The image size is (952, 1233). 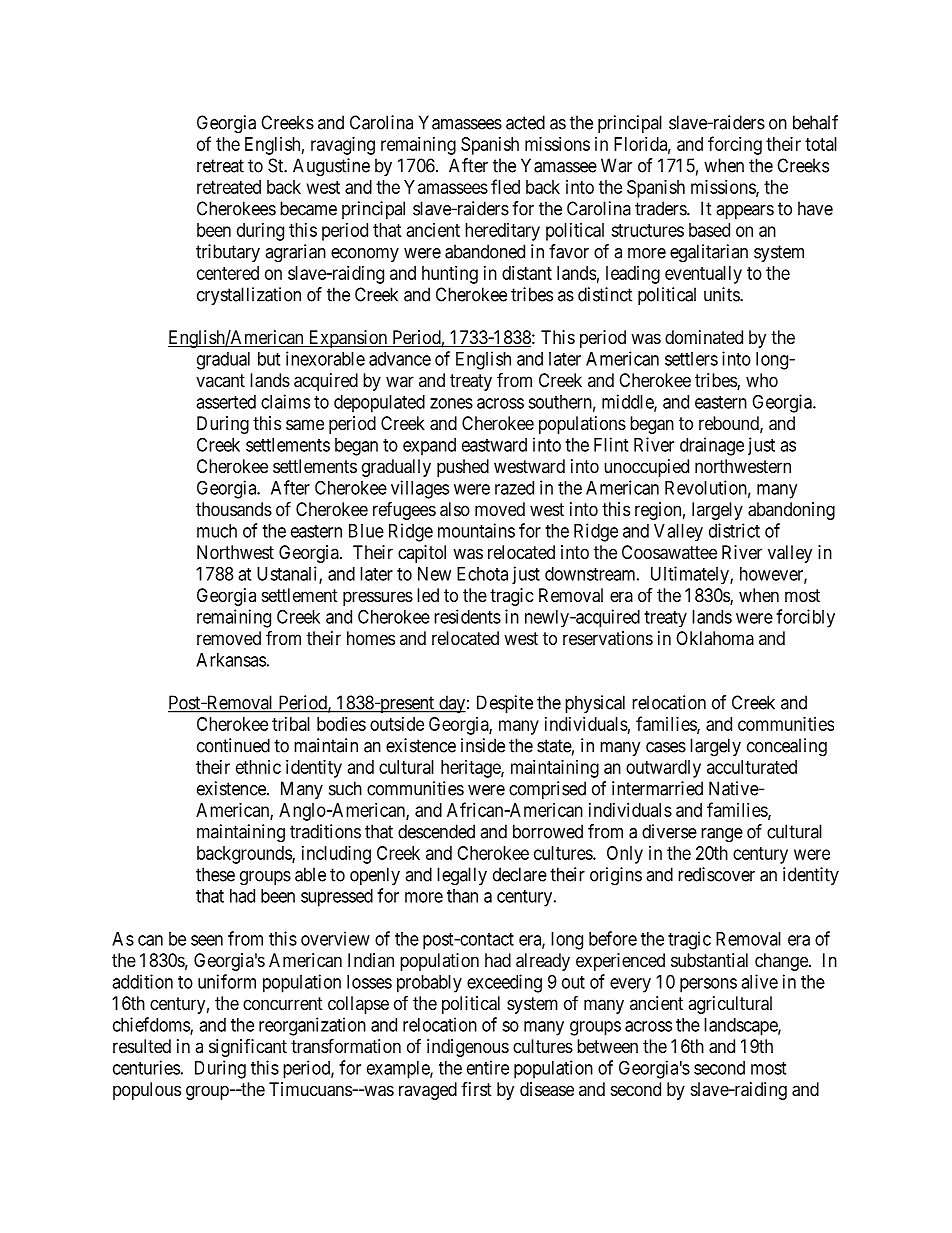 What do you see at coordinates (248, 1048) in the image?
I see `significant` at bounding box center [248, 1048].
